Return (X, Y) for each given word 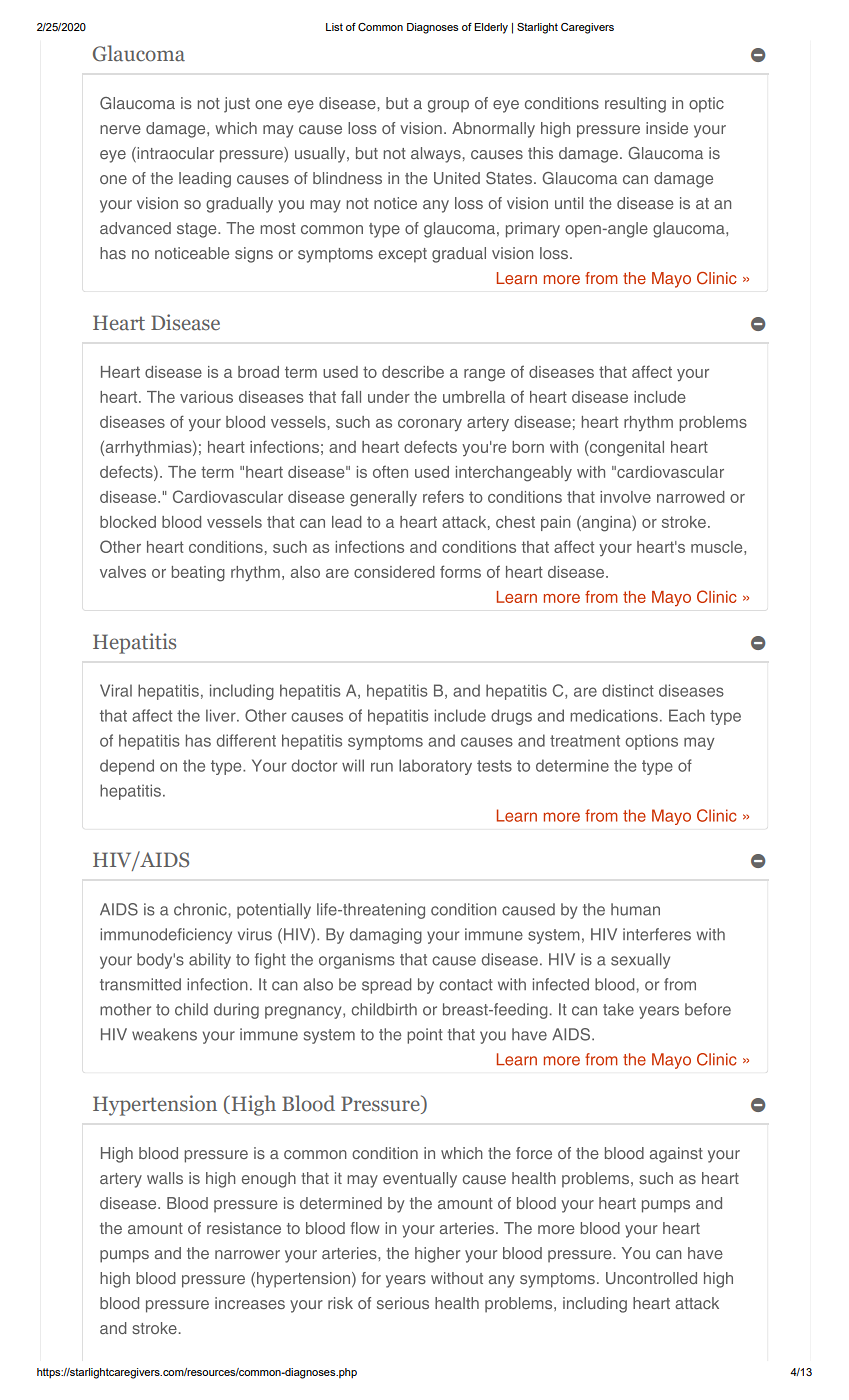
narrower (247, 1254)
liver (222, 715)
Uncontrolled (651, 1278)
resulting (635, 105)
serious (403, 1303)
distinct (628, 690)
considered (394, 572)
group (448, 106)
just (237, 105)
